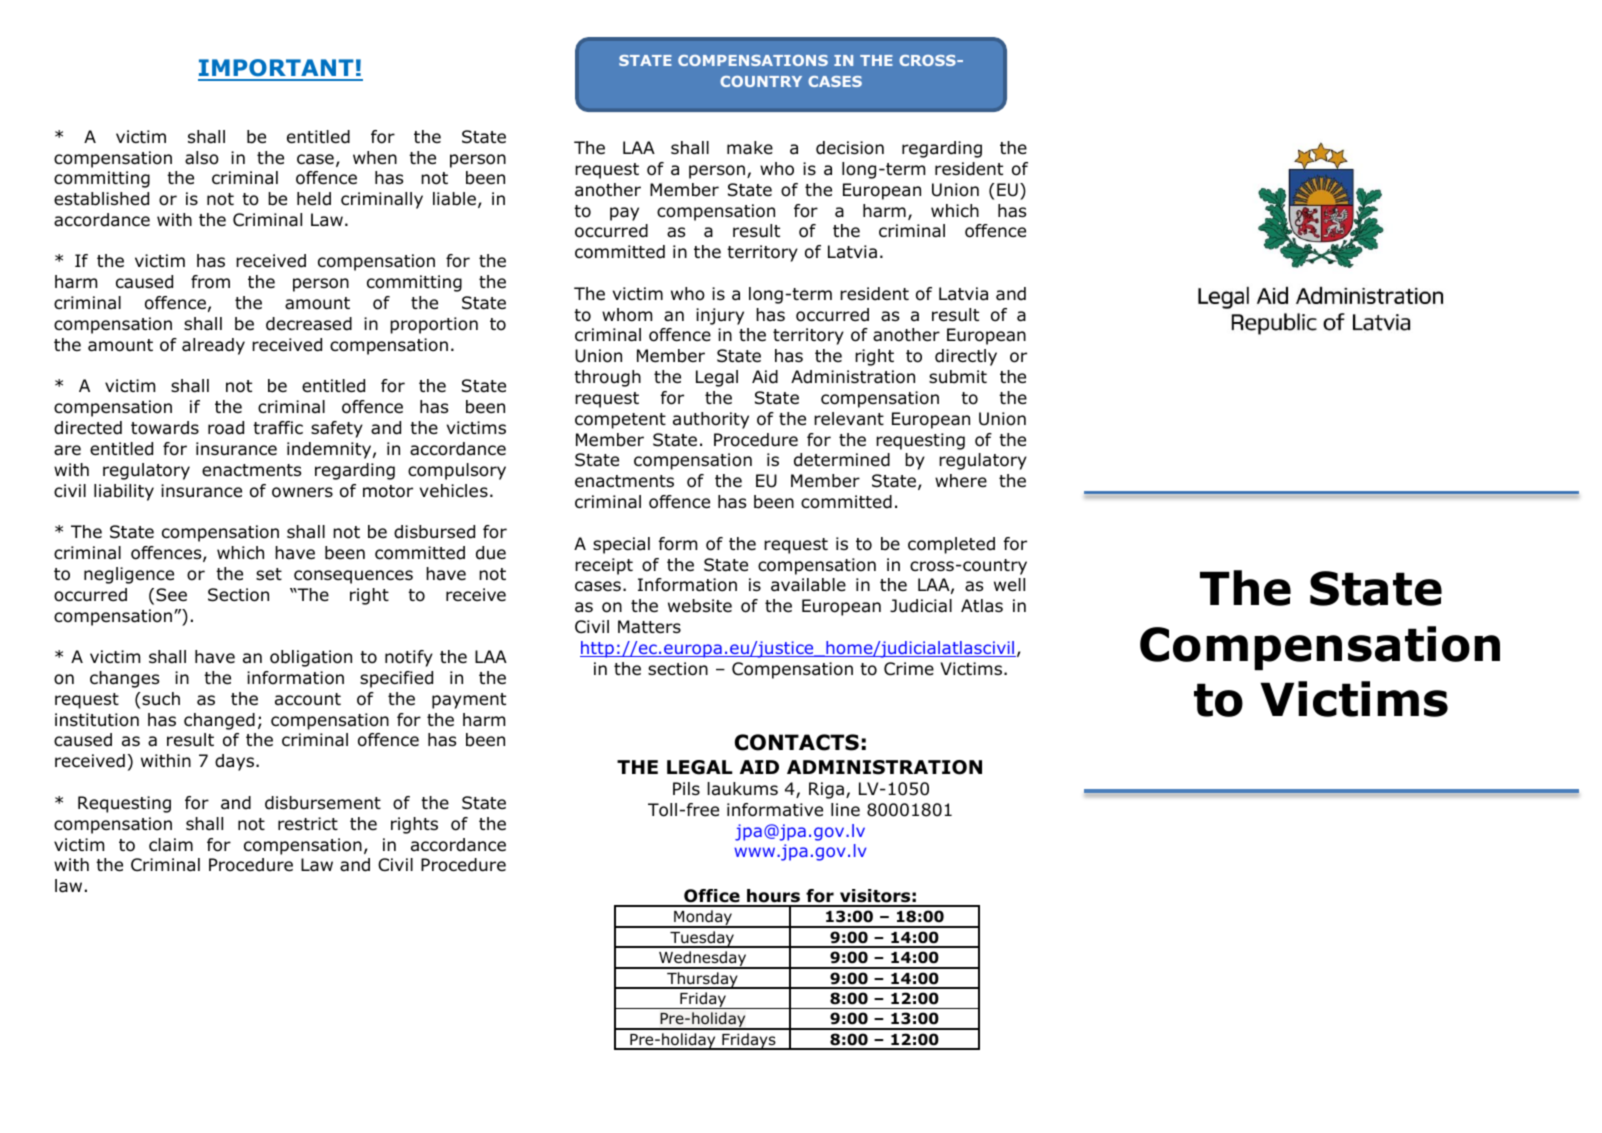 The image size is (1602, 1133). I want to click on liability, so click(124, 492).
